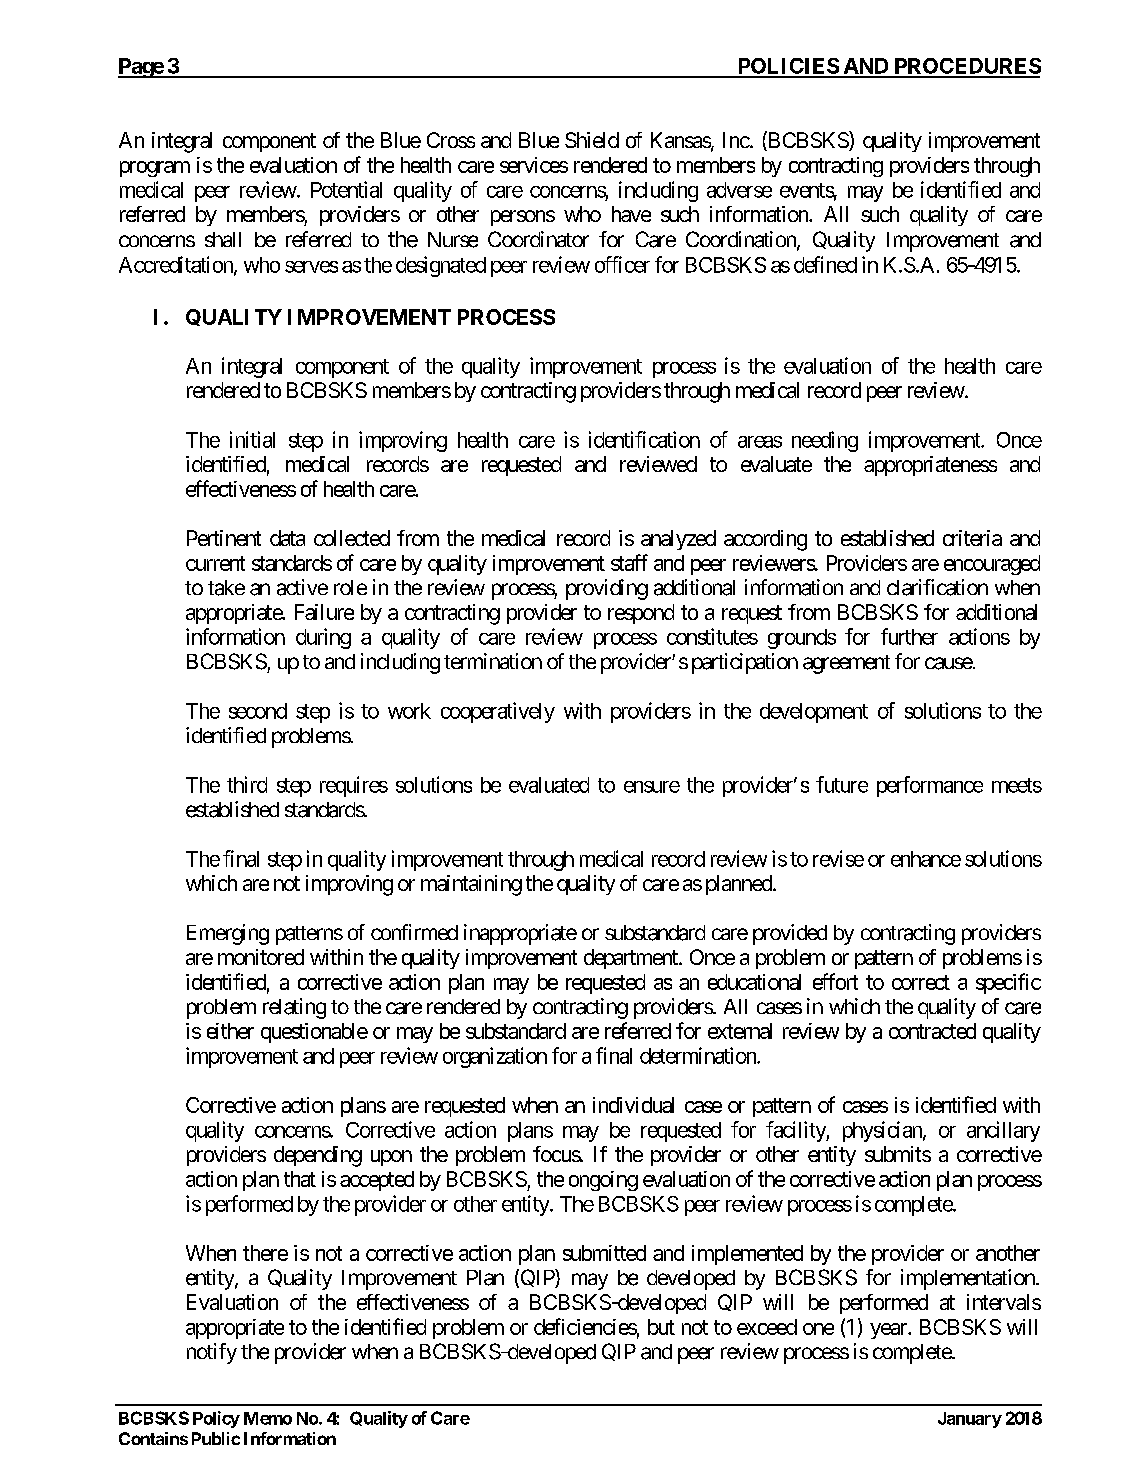 This document has width=1140, height=1476. What do you see at coordinates (970, 1420) in the document?
I see `January` at bounding box center [970, 1420].
